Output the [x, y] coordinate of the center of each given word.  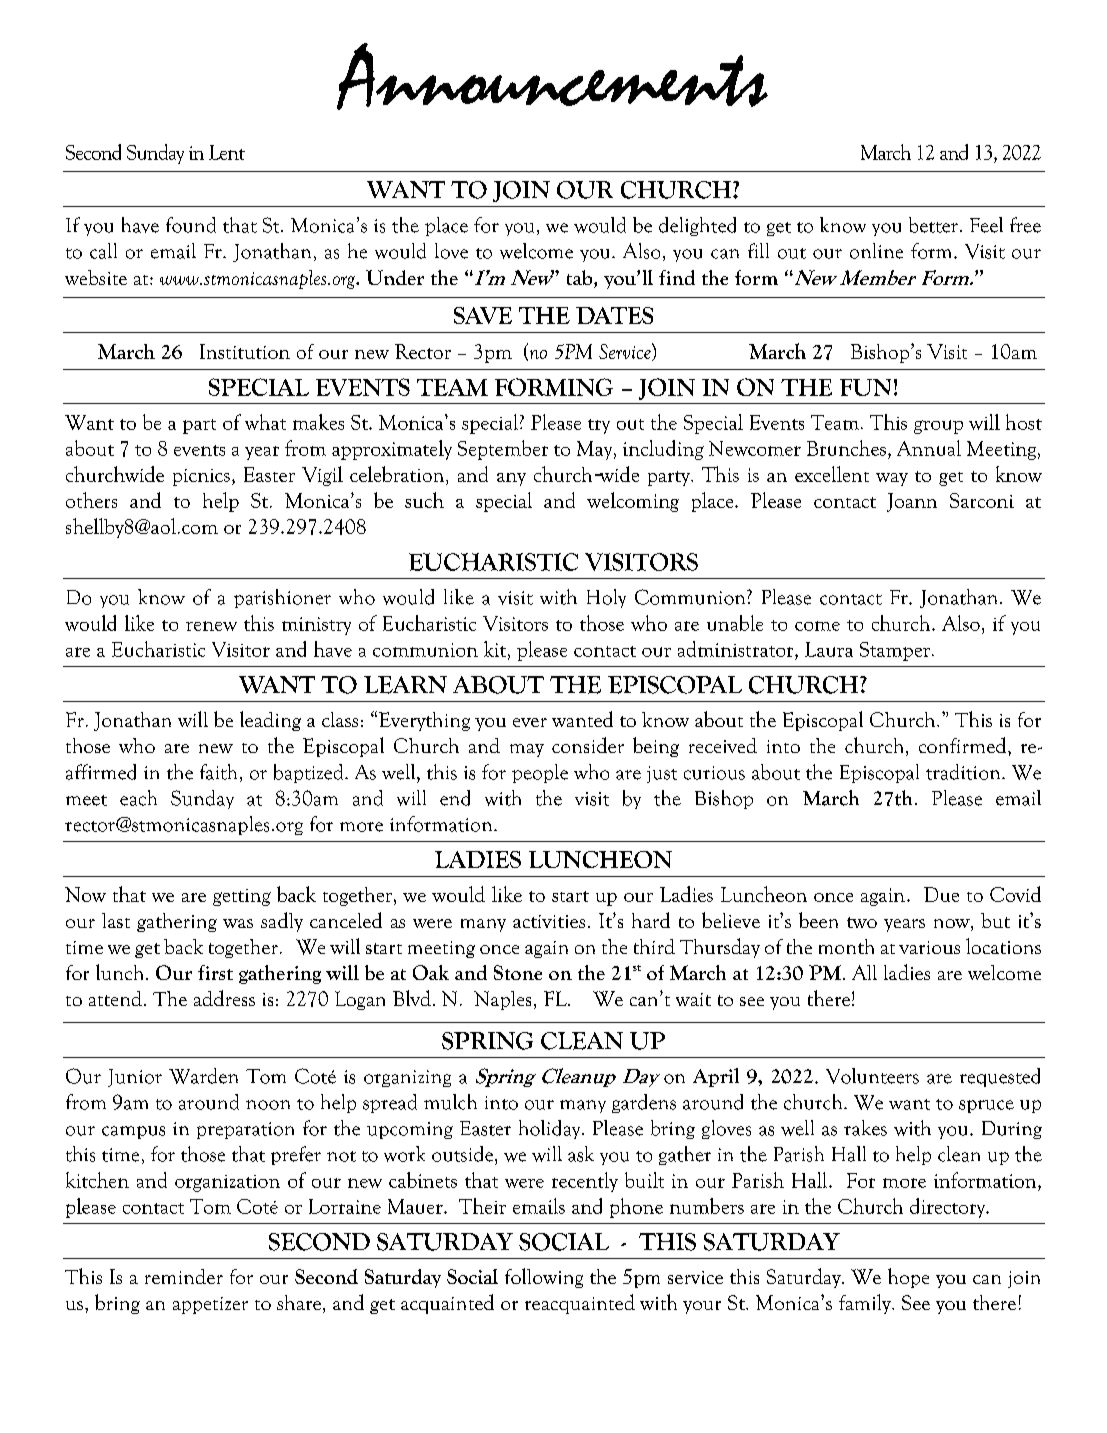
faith [220, 773]
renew [211, 626]
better [933, 225]
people [540, 773]
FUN [865, 387]
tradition [964, 772]
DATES [614, 315]
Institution [245, 351]
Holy [606, 598]
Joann [912, 502]
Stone [518, 972]
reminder [184, 1276]
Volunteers [872, 1076]
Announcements [552, 76]
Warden [203, 1076]
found [191, 225]
